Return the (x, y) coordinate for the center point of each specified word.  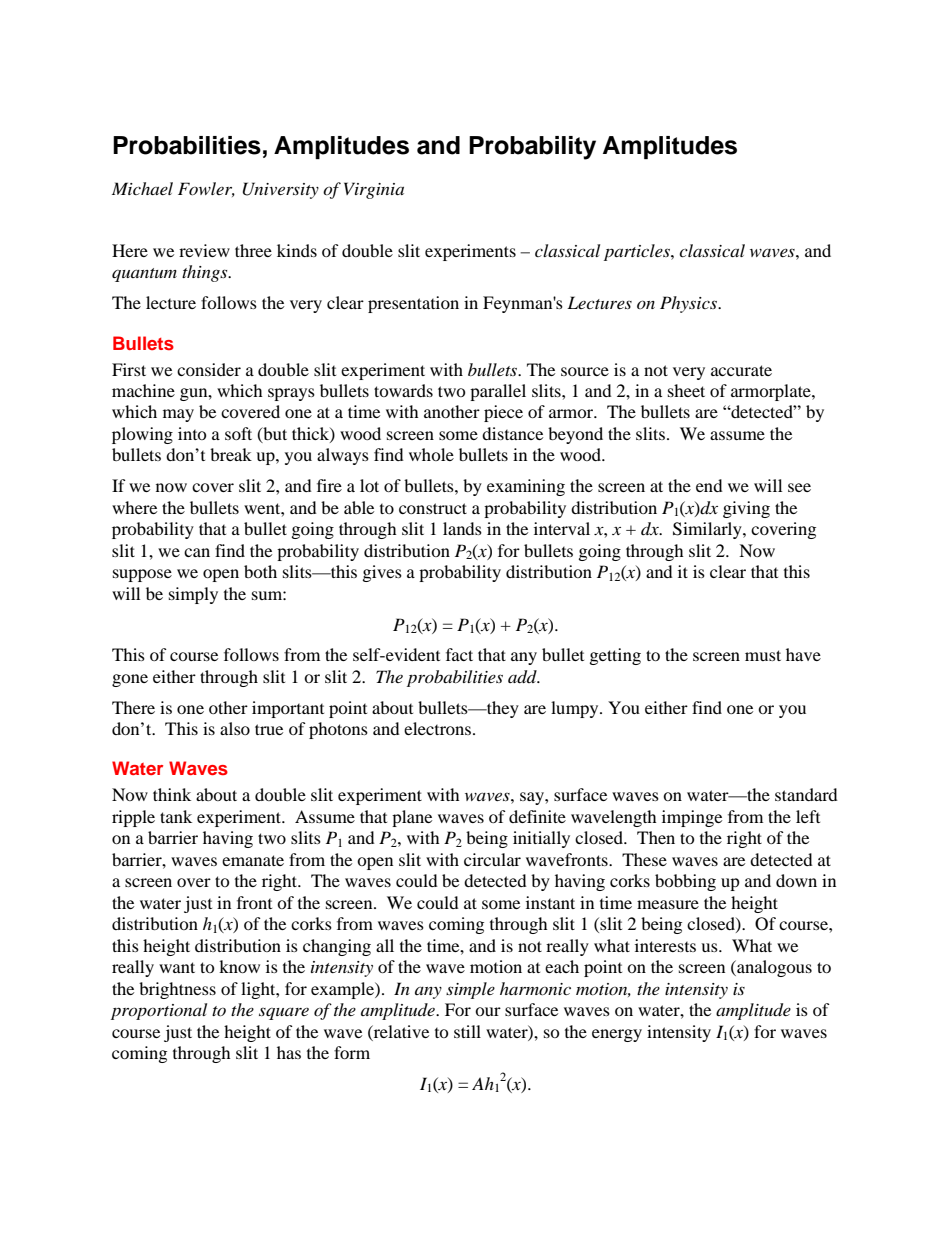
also (235, 728)
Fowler (206, 189)
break (231, 454)
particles (638, 252)
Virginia (374, 190)
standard (806, 794)
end (709, 485)
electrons (439, 728)
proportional (159, 1011)
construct (433, 508)
